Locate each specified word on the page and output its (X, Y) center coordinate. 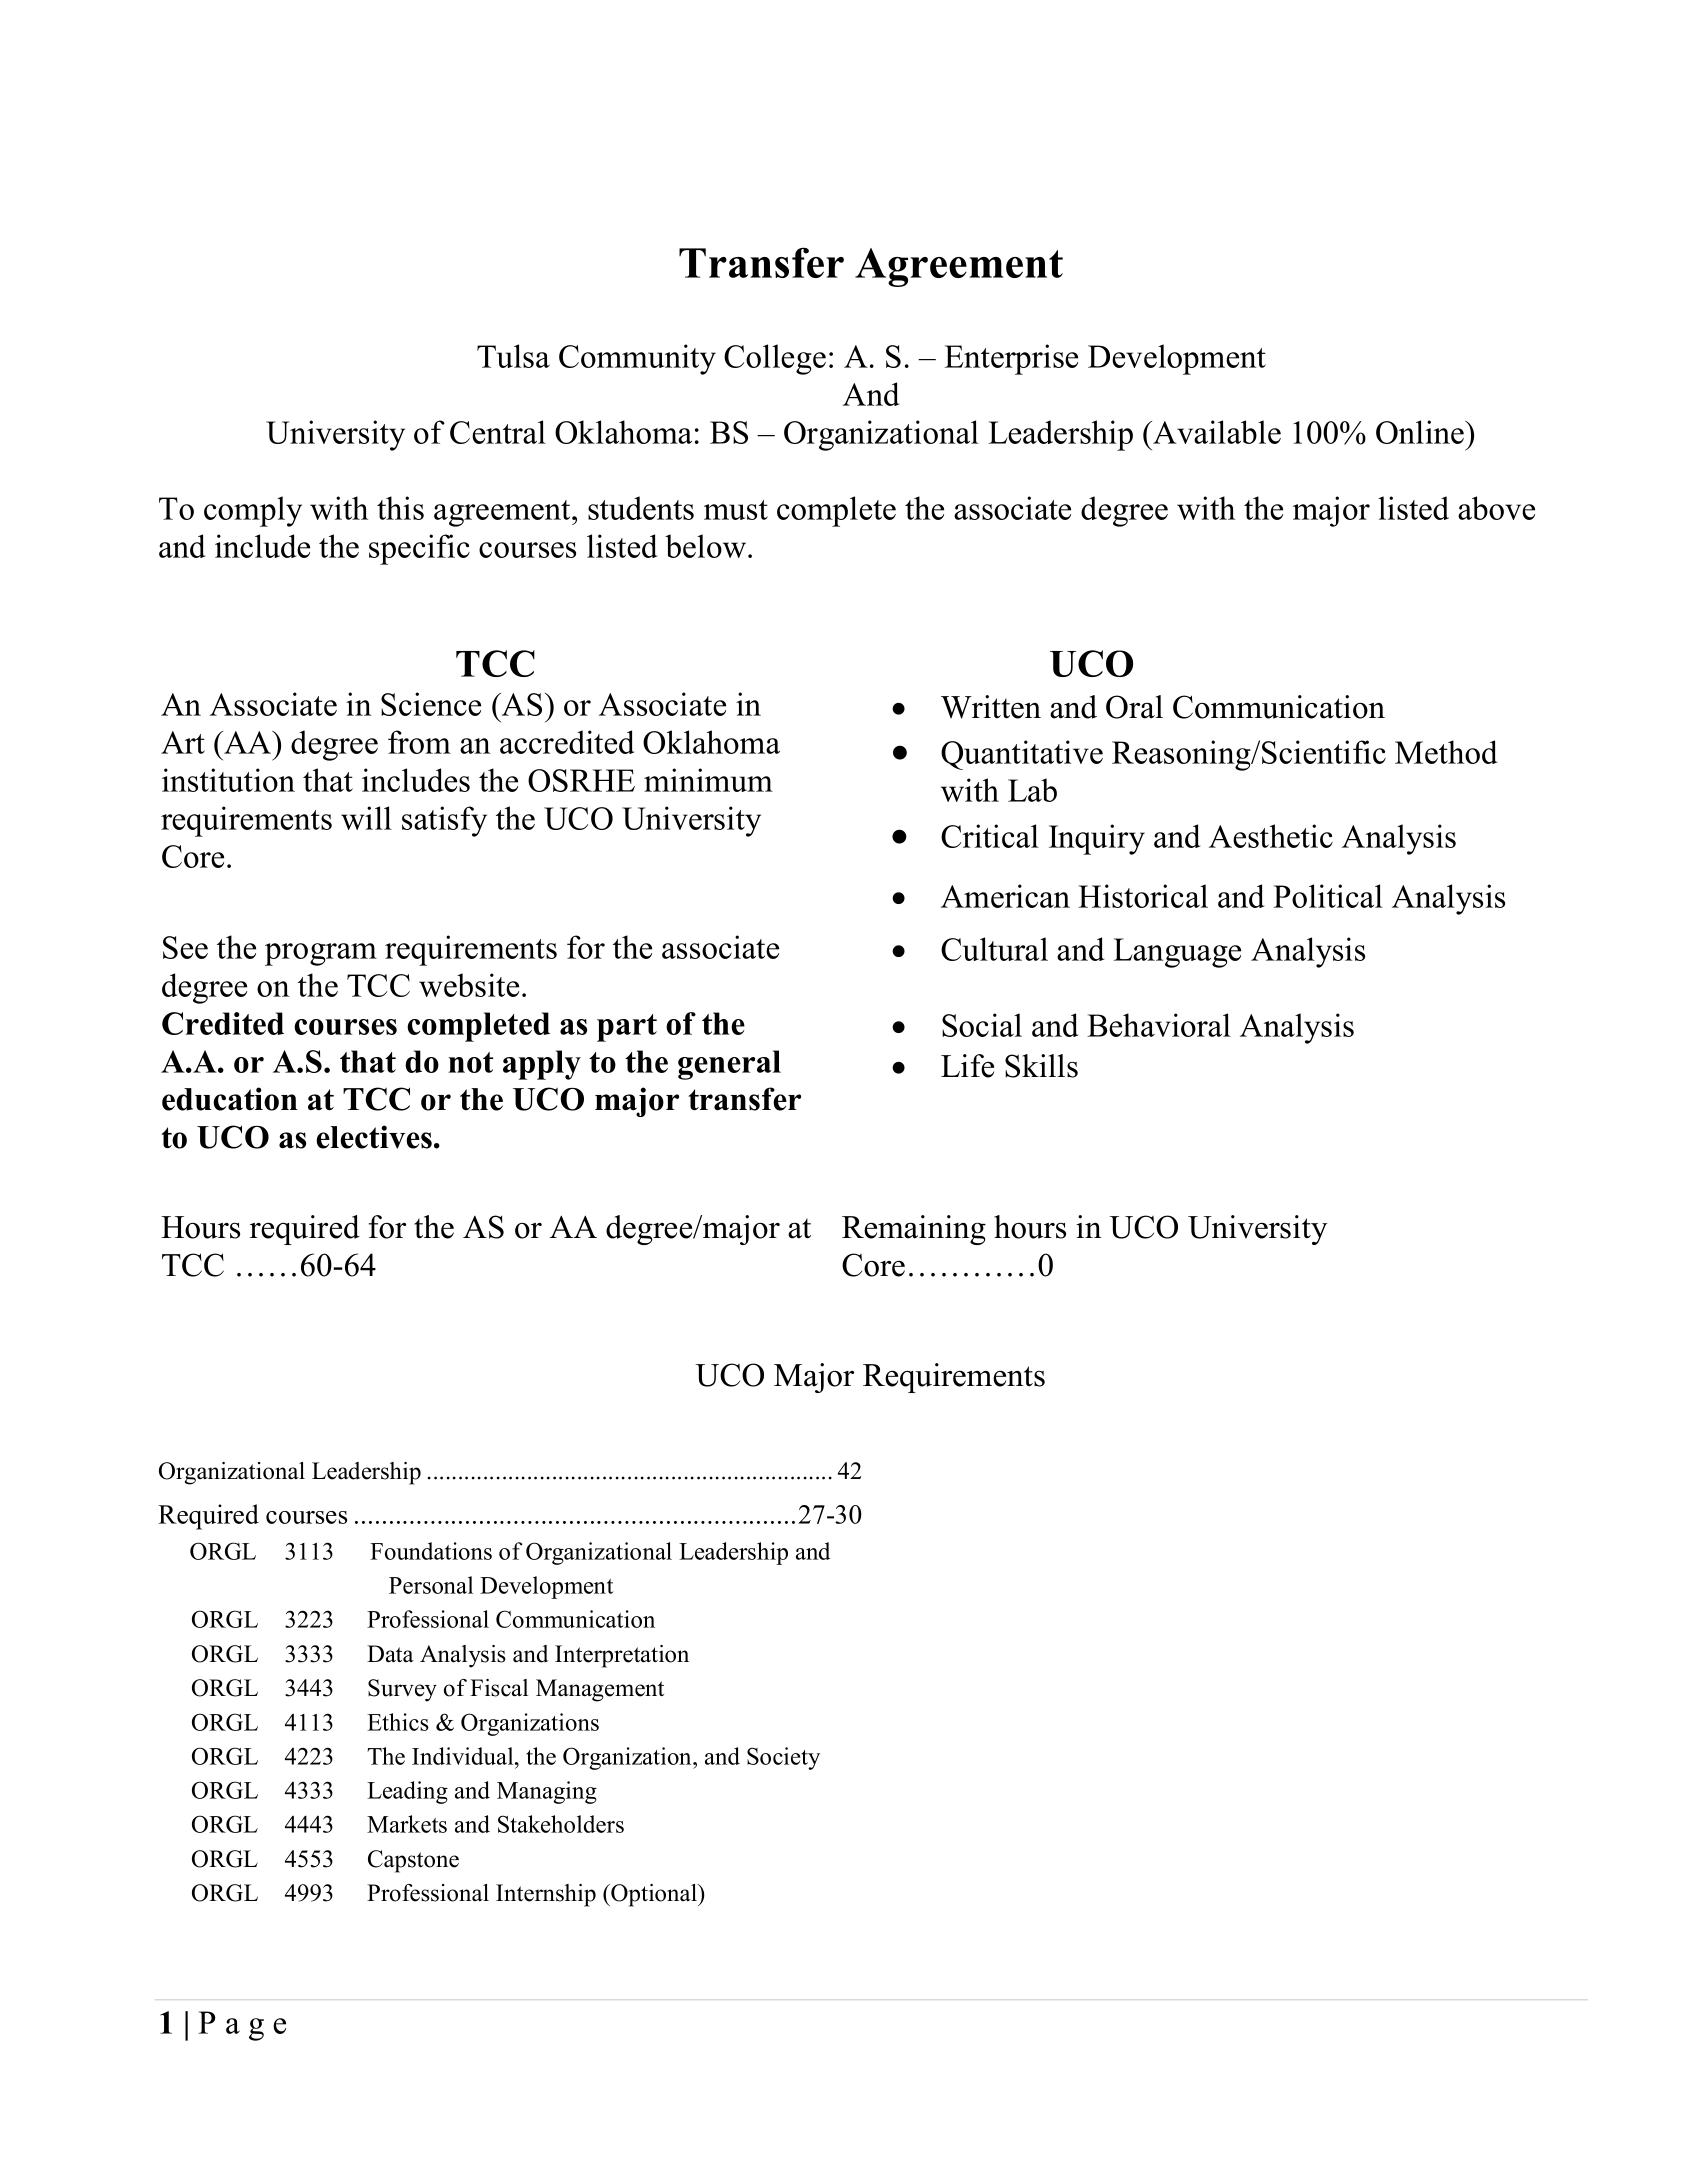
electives (374, 1137)
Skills (1041, 1066)
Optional (654, 1895)
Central (498, 432)
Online (1421, 432)
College (775, 359)
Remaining (914, 1230)
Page (242, 2026)
